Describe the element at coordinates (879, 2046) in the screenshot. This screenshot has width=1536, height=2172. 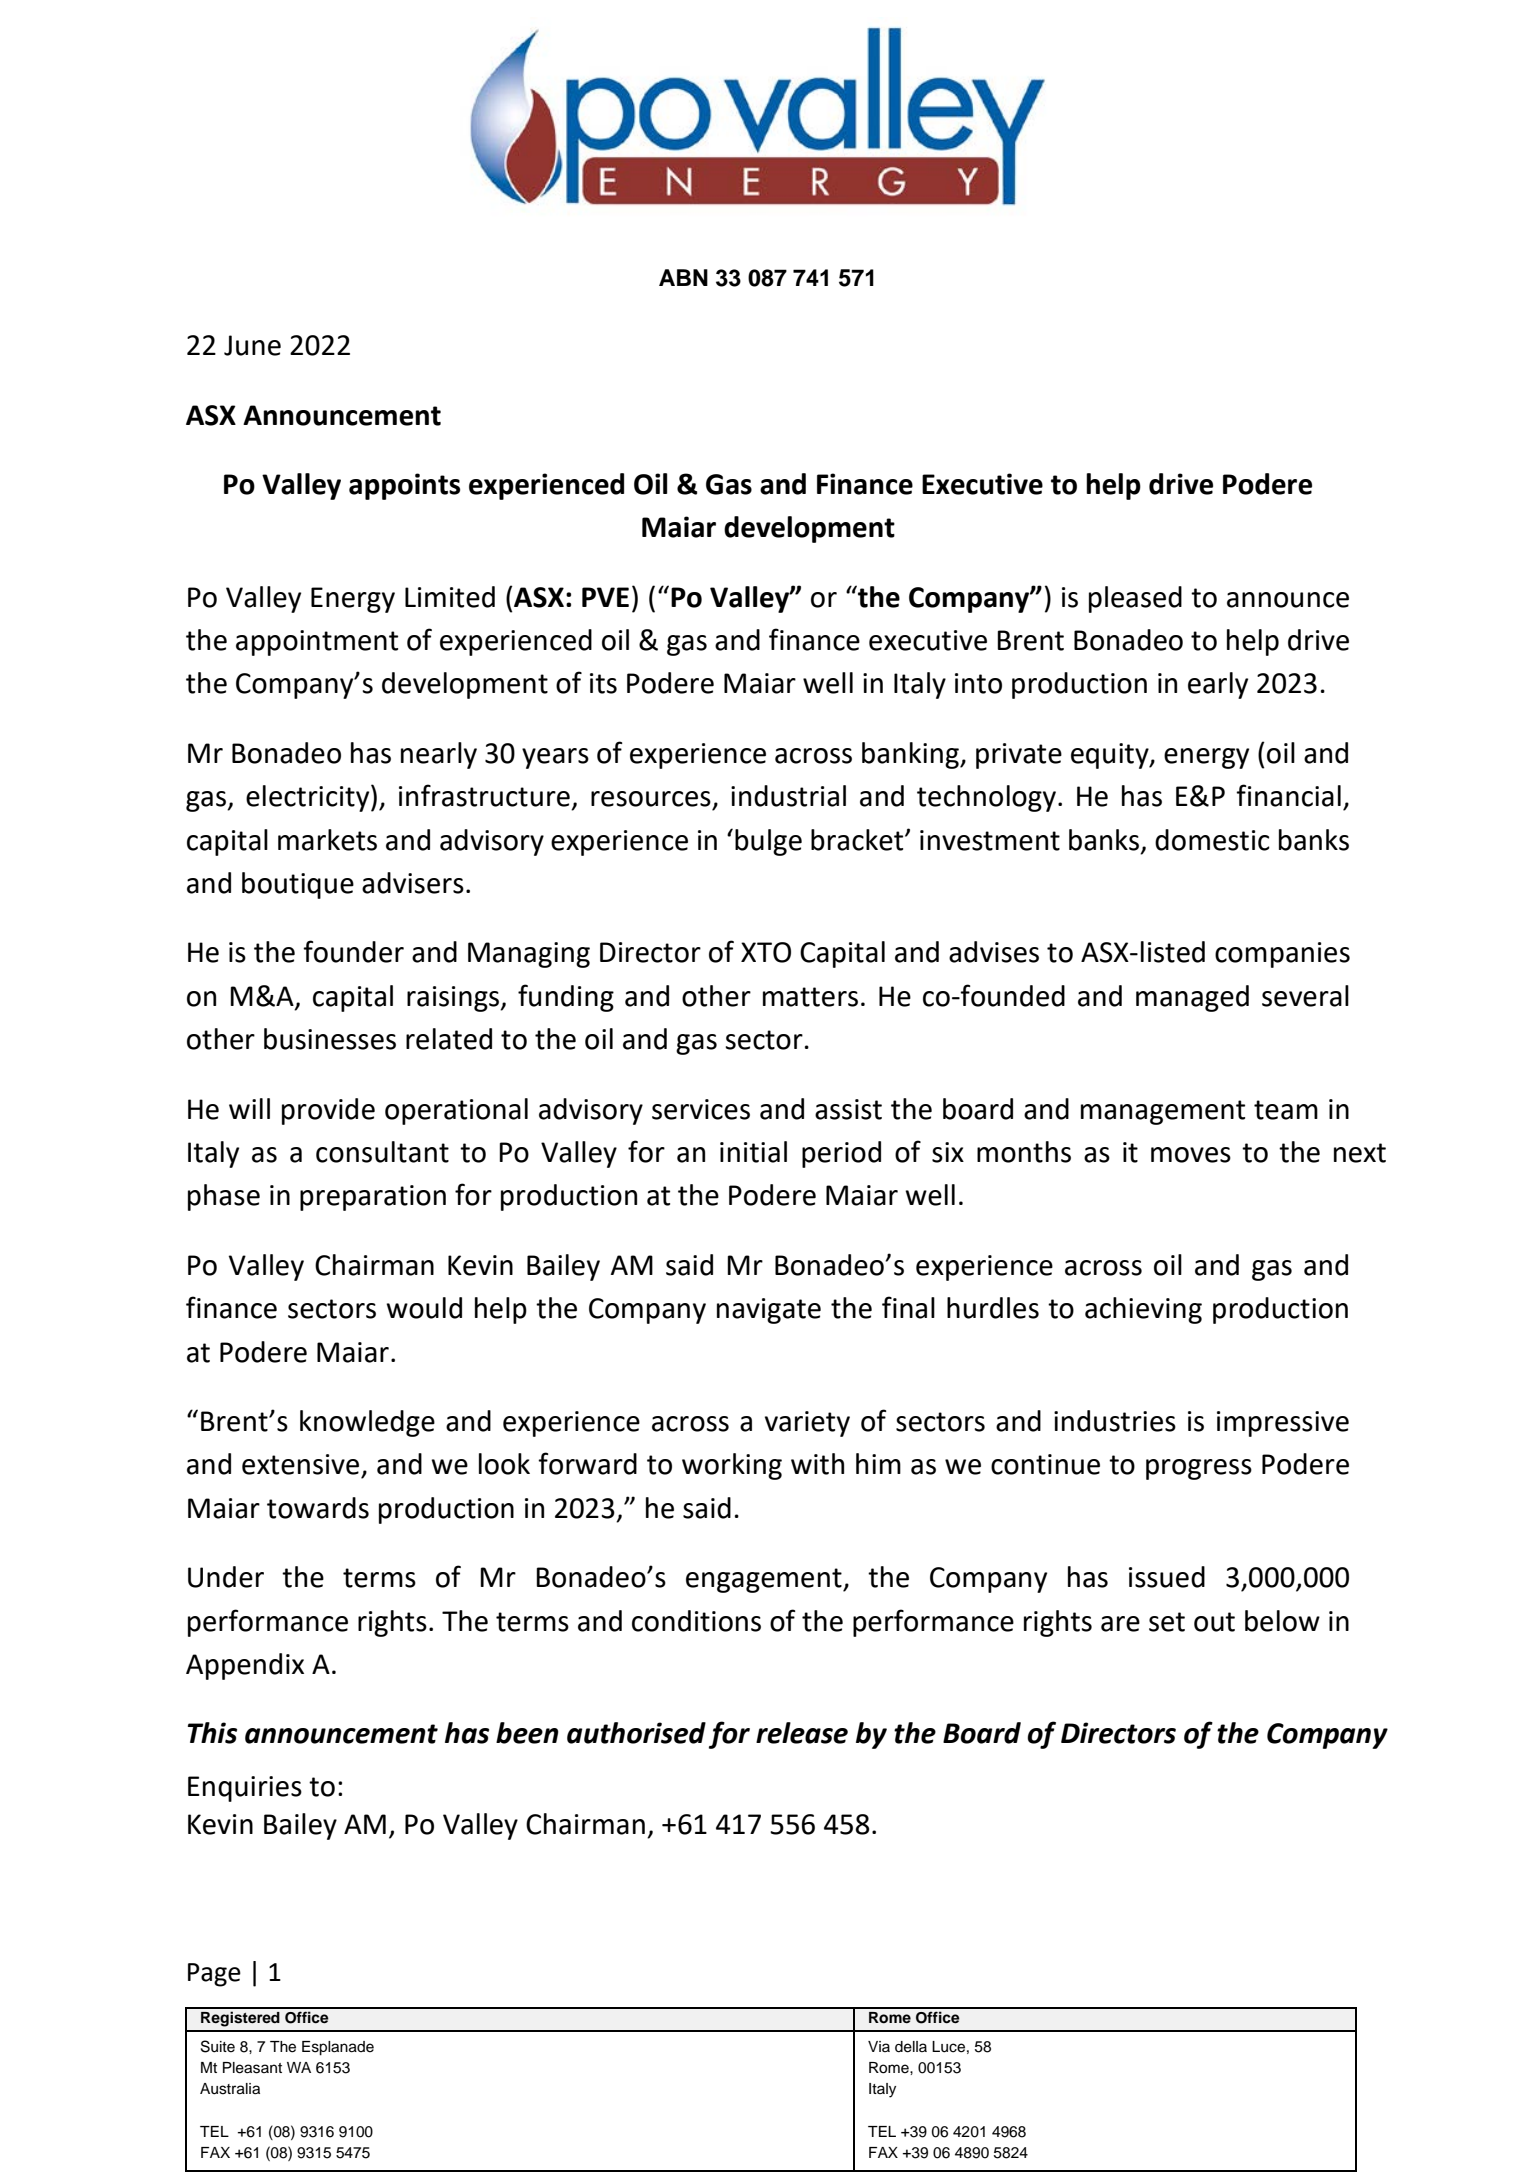
I see `Via` at that location.
